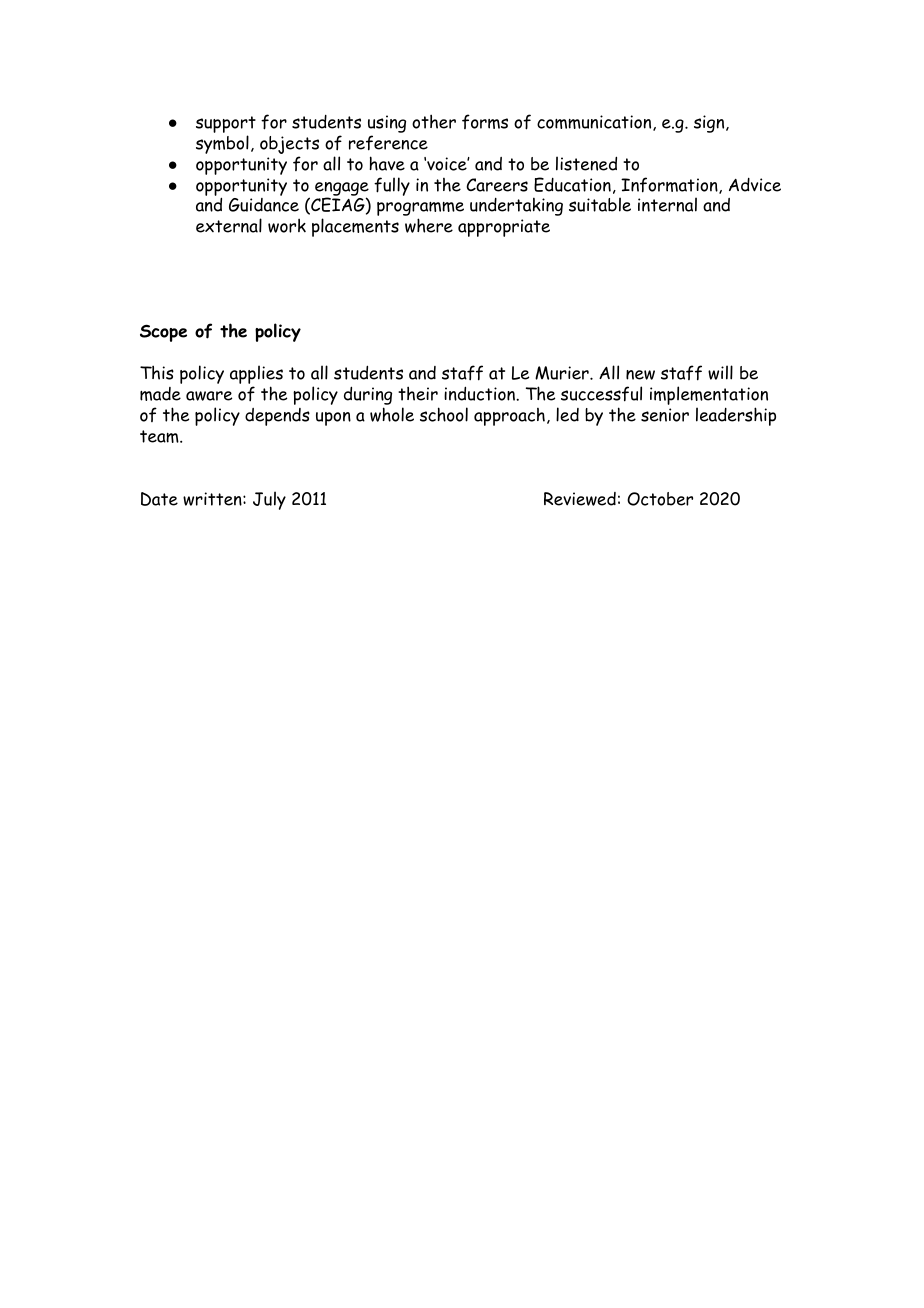 This screenshot has width=924, height=1308. What do you see at coordinates (580, 499) in the screenshot?
I see `Reviewed` at bounding box center [580, 499].
